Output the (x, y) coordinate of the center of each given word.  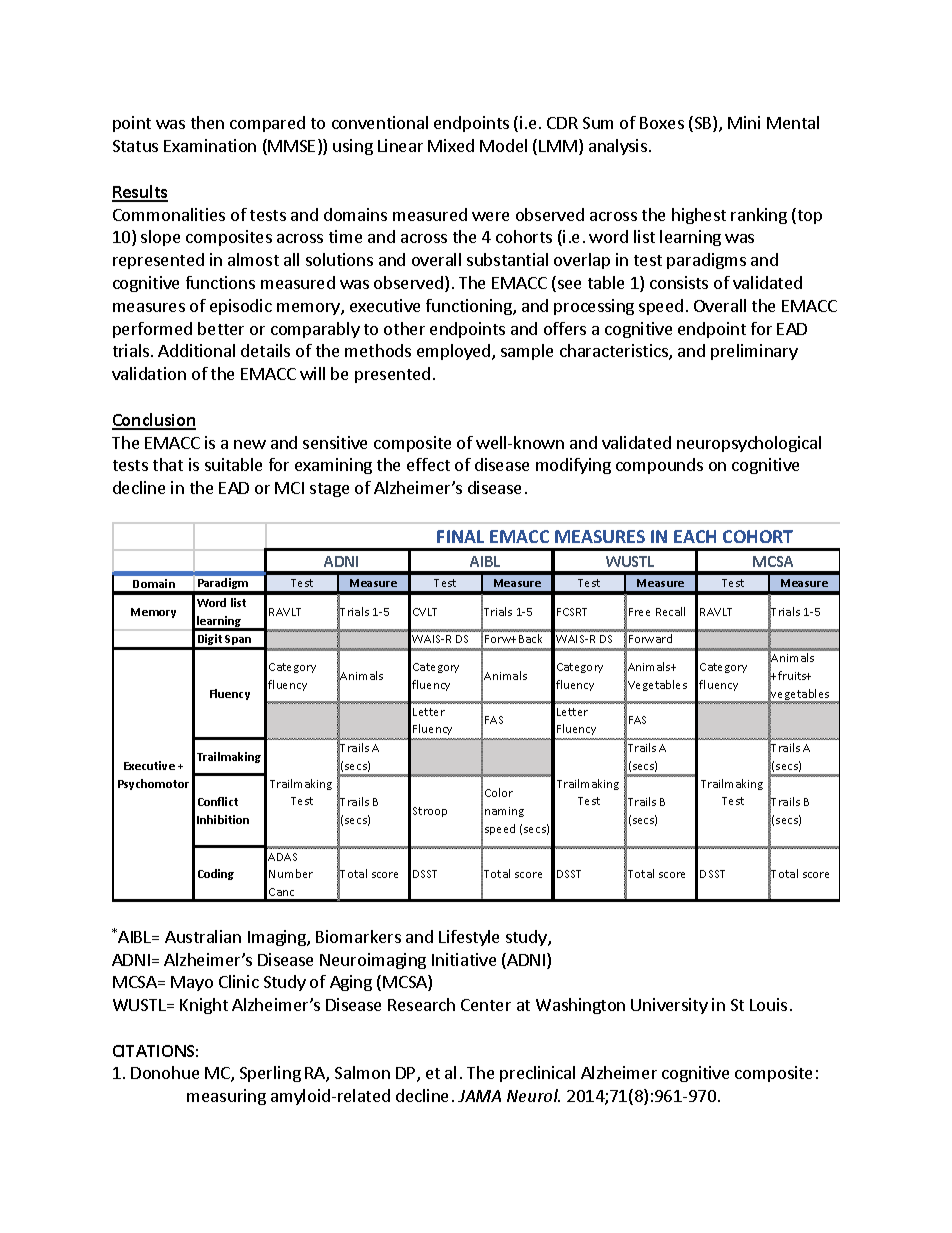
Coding (216, 874)
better (221, 328)
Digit (210, 641)
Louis (768, 1004)
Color (499, 792)
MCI (289, 488)
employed (455, 352)
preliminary (754, 352)
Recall (670, 611)
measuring (226, 1097)
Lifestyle (469, 938)
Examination (210, 145)
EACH (695, 536)
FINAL (460, 536)
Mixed (451, 145)
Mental (793, 122)
